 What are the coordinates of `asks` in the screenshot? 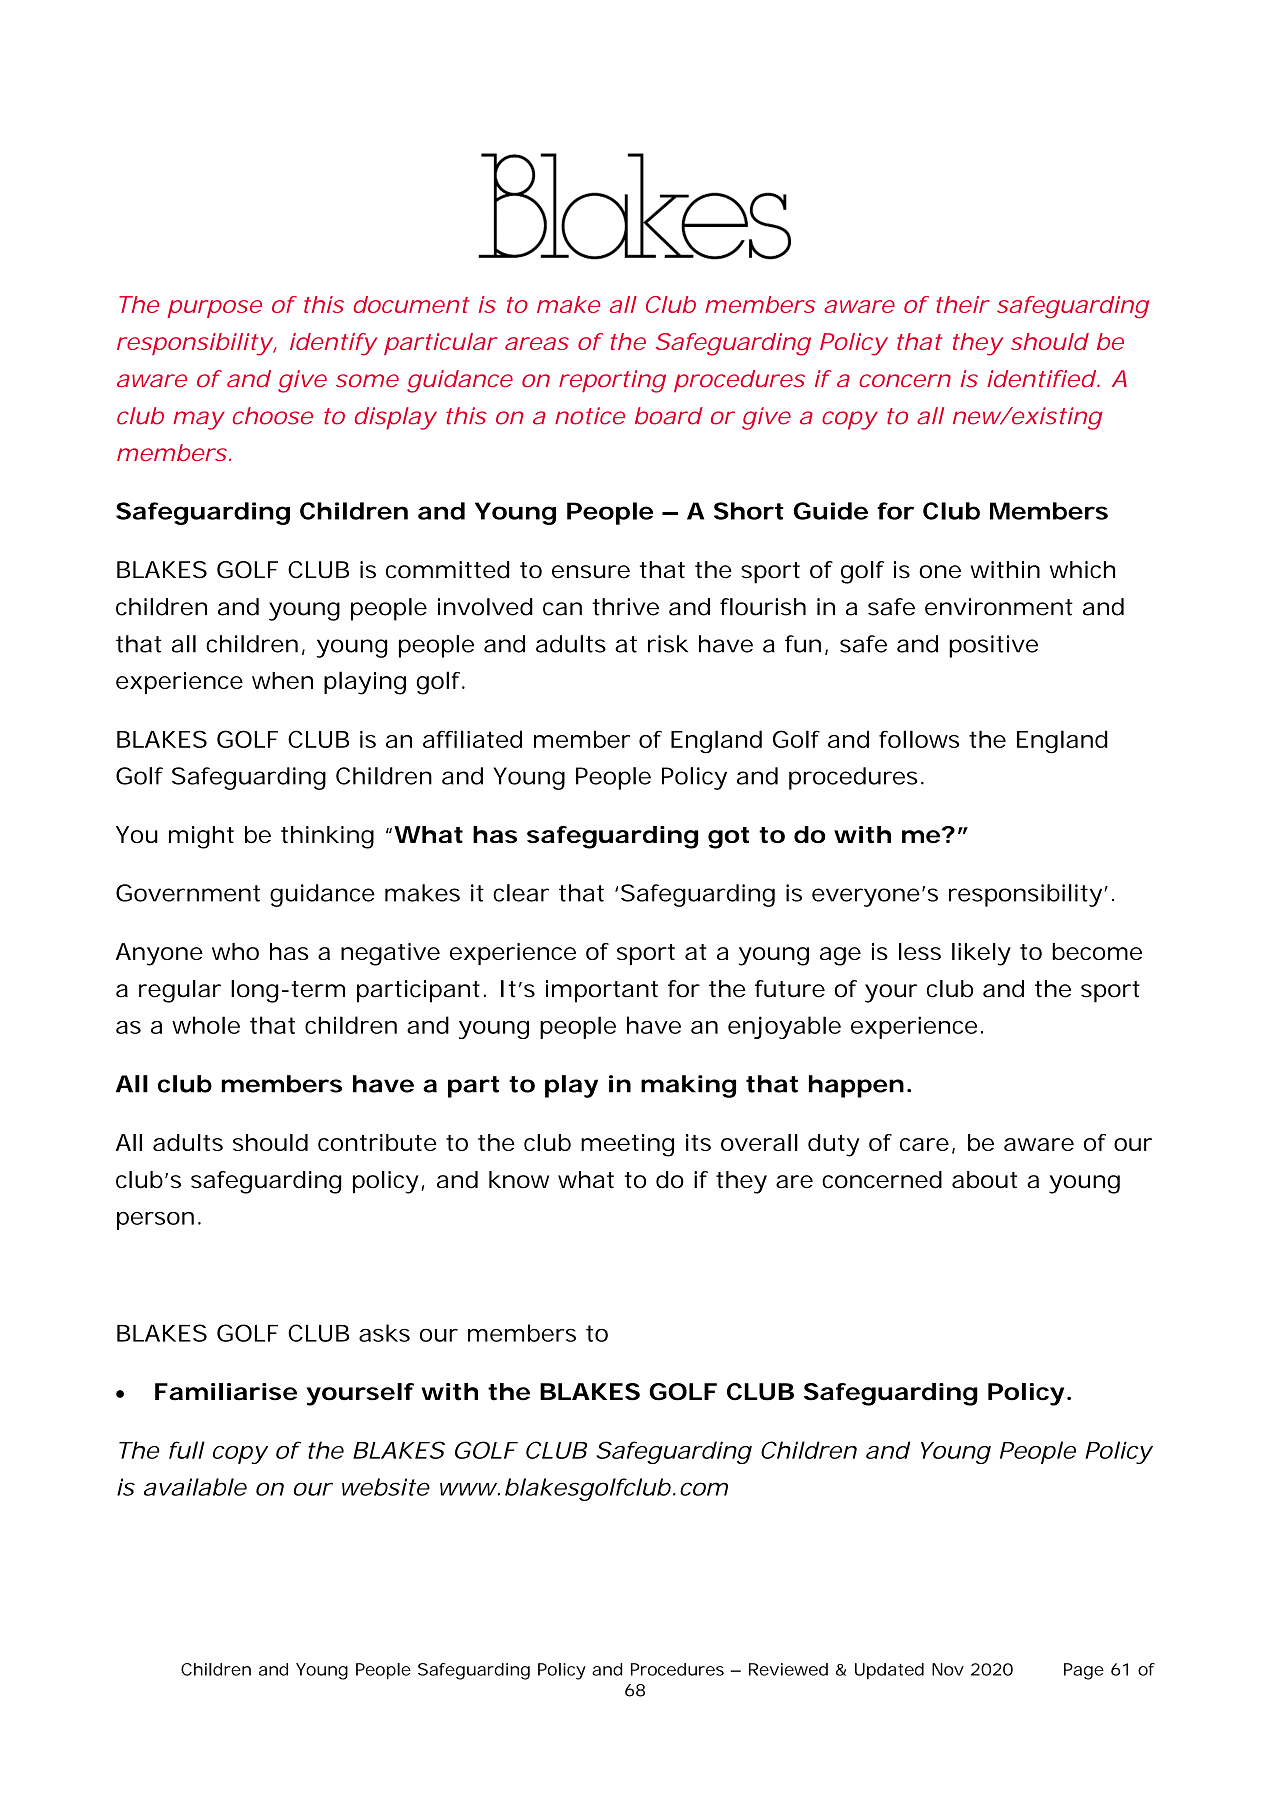 It's located at (384, 1333).
